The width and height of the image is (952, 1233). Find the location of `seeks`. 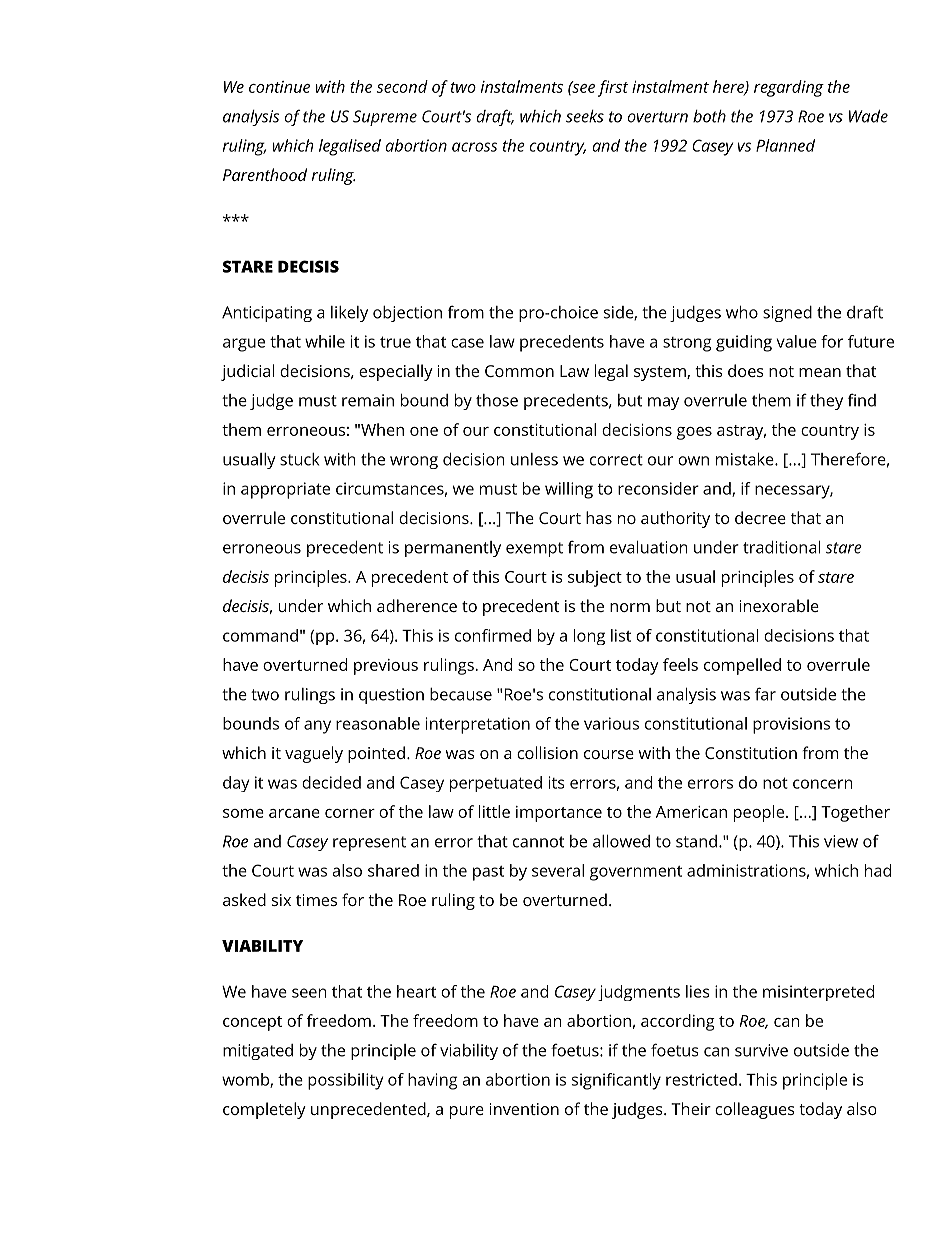

seeks is located at coordinates (585, 116).
